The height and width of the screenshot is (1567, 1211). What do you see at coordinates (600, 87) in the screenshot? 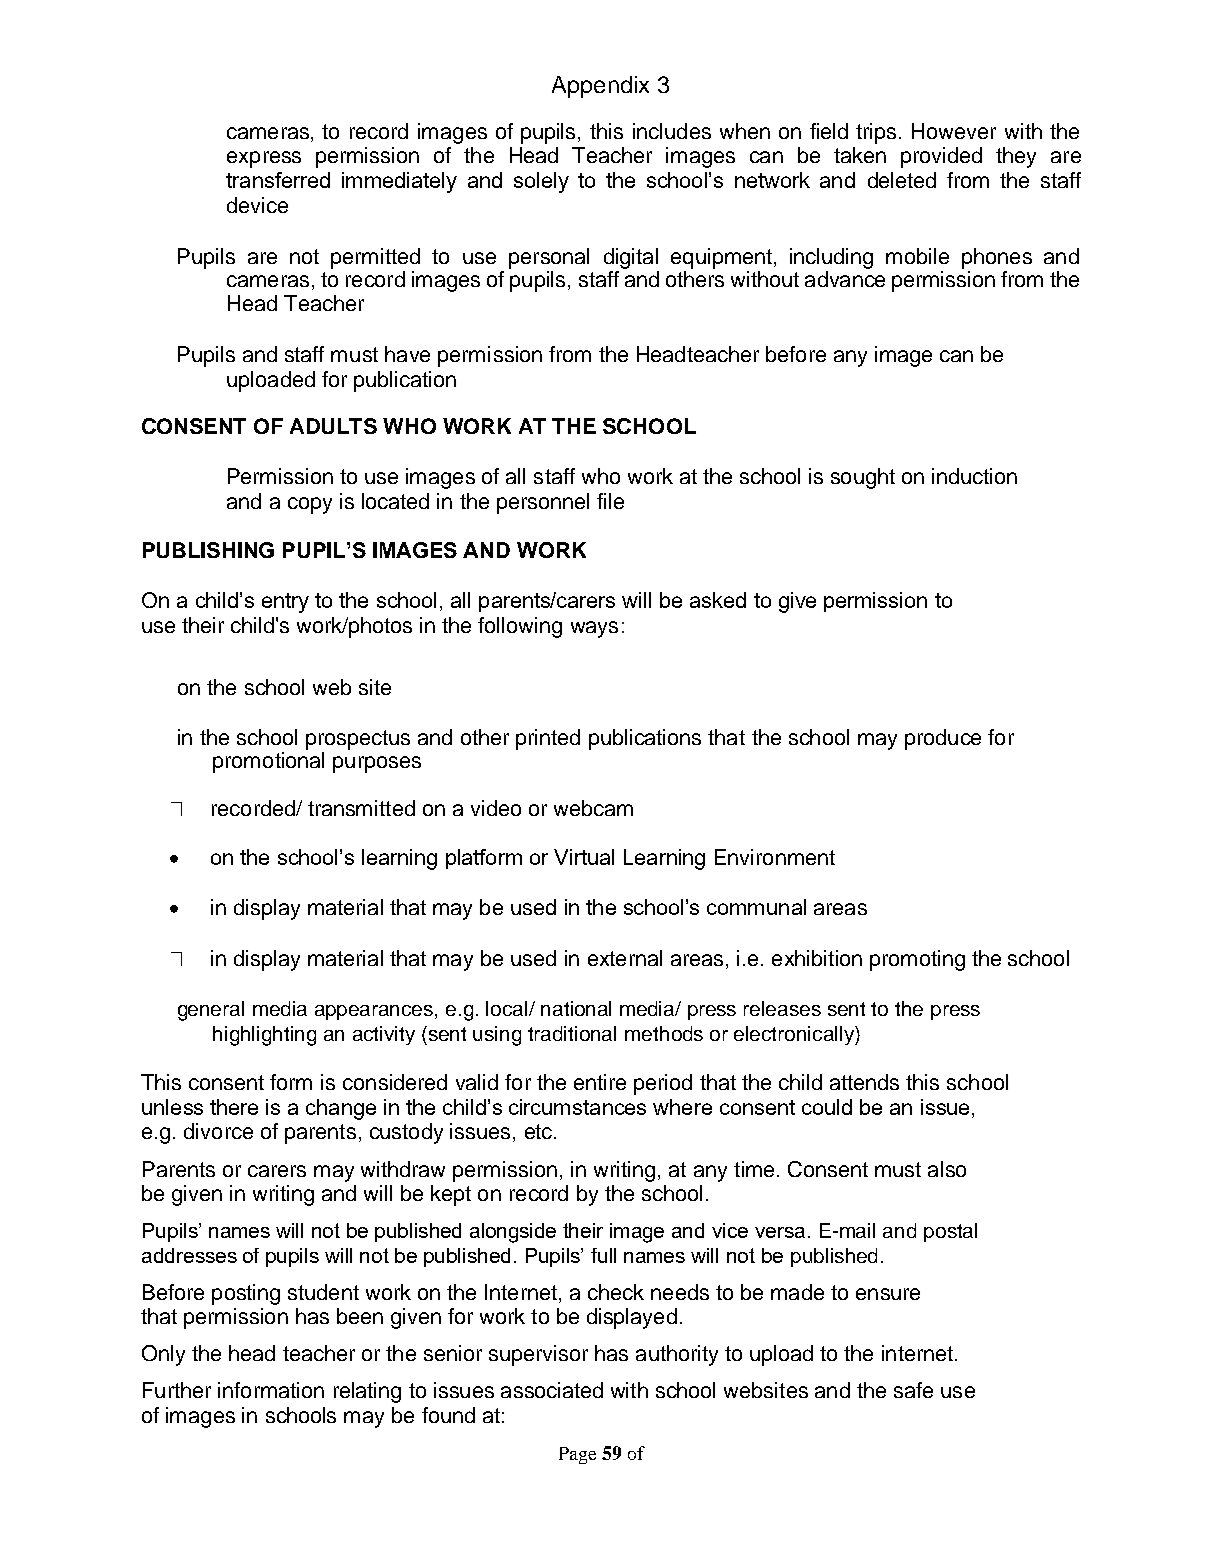
I see `Appendix` at bounding box center [600, 87].
